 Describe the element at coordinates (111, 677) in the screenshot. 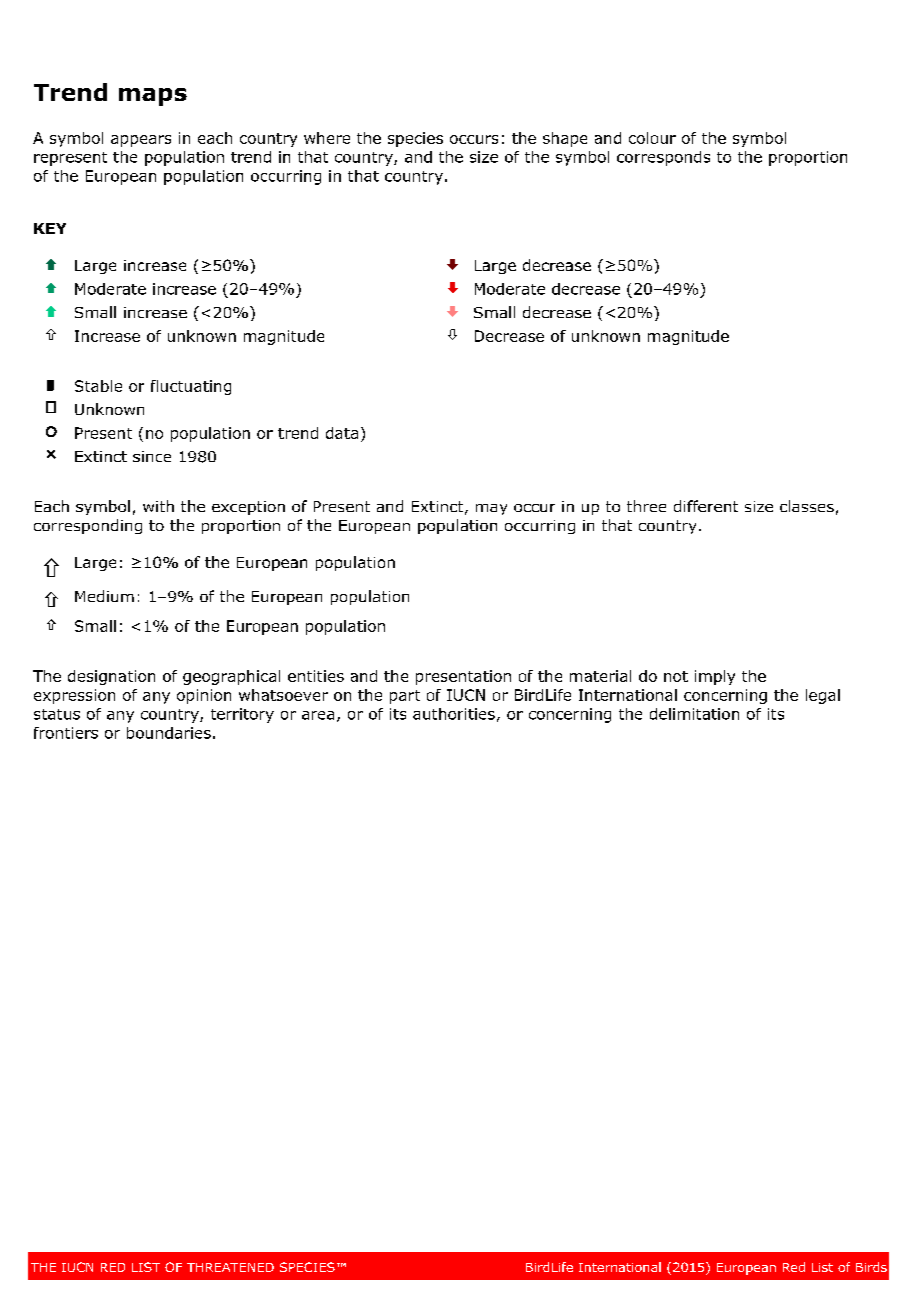

I see `designation` at that location.
